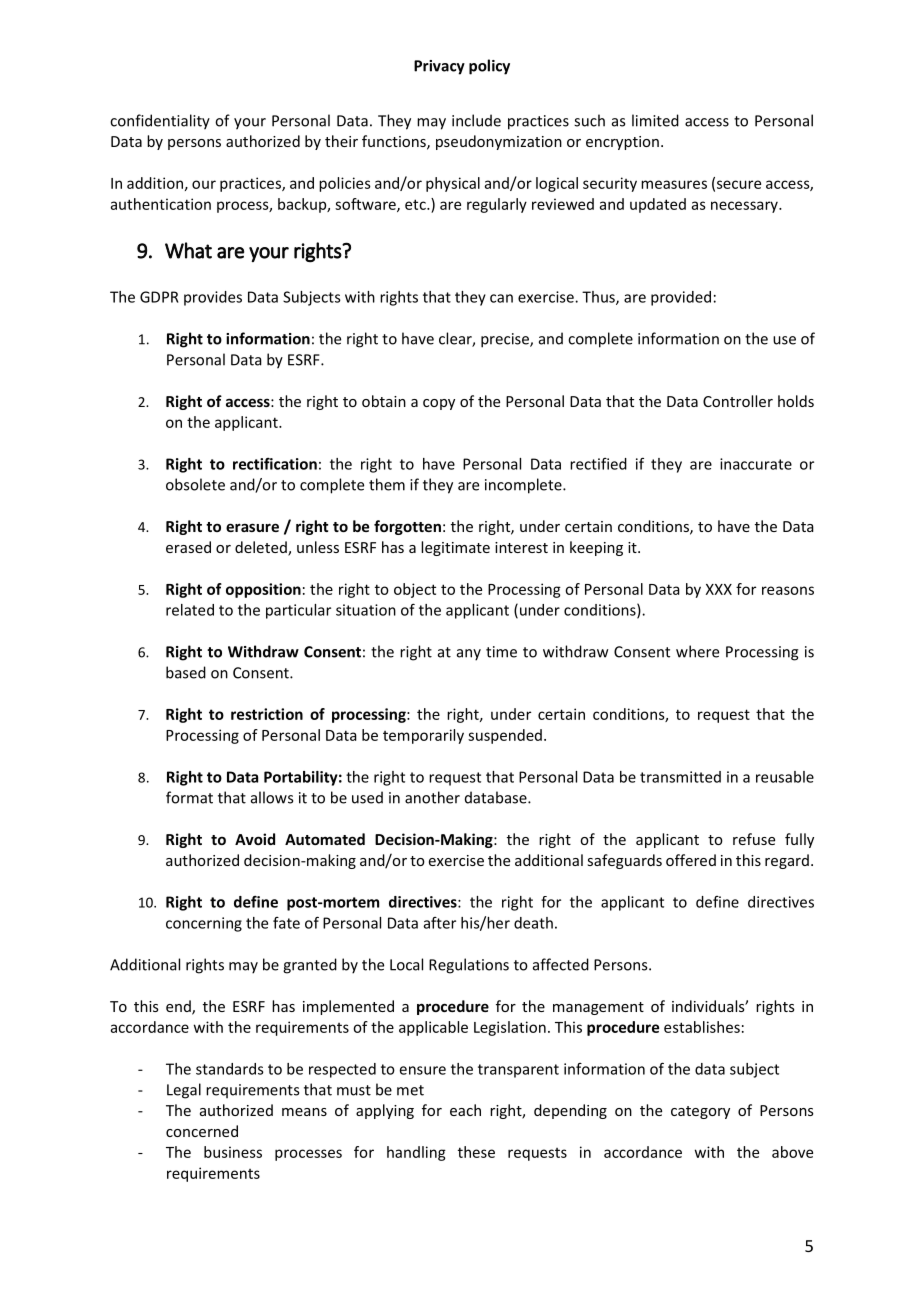 Image resolution: width=924 pixels, height=1308 pixels. Describe the element at coordinates (469, 655) in the image. I see `any` at that location.
